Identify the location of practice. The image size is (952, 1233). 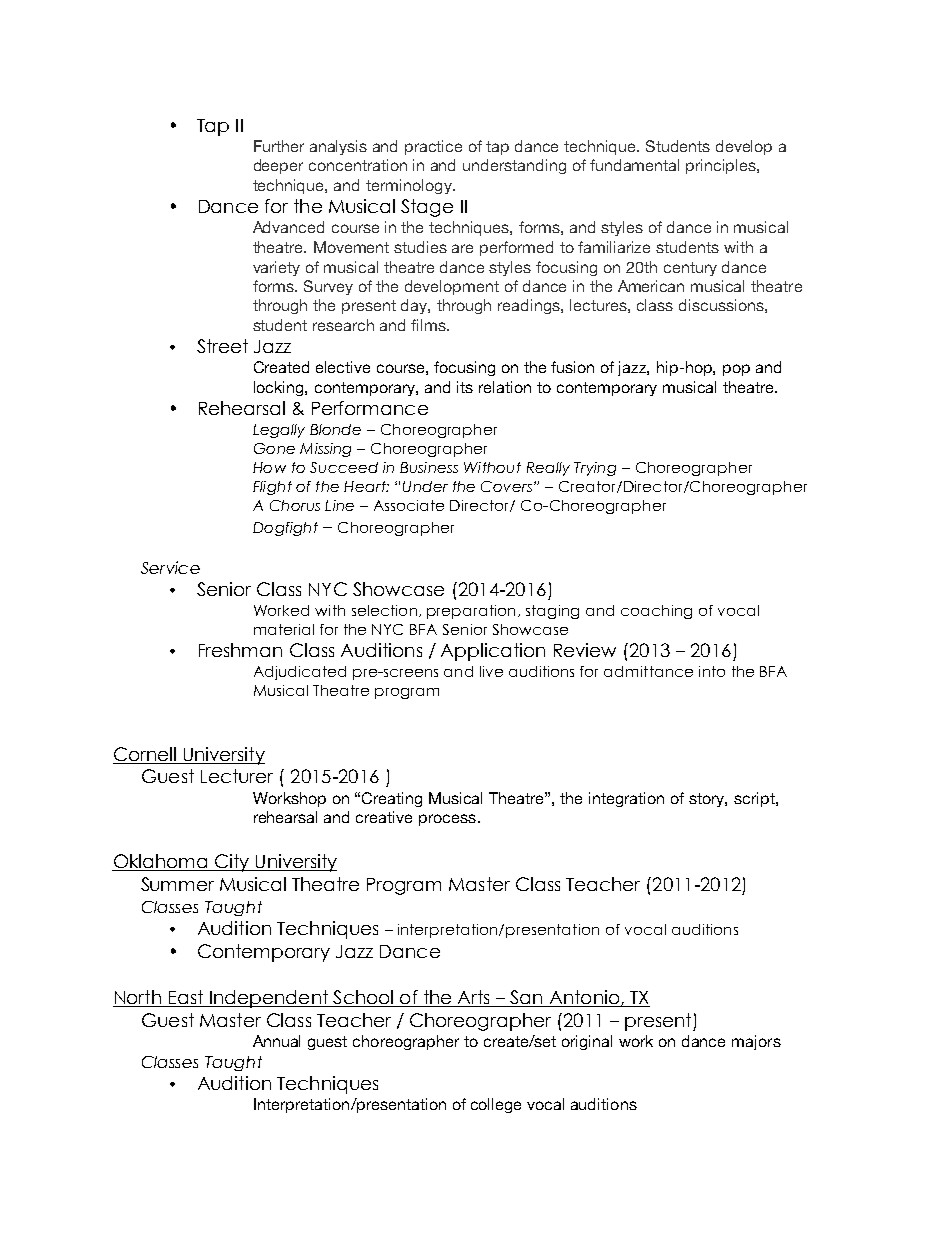
(433, 147).
